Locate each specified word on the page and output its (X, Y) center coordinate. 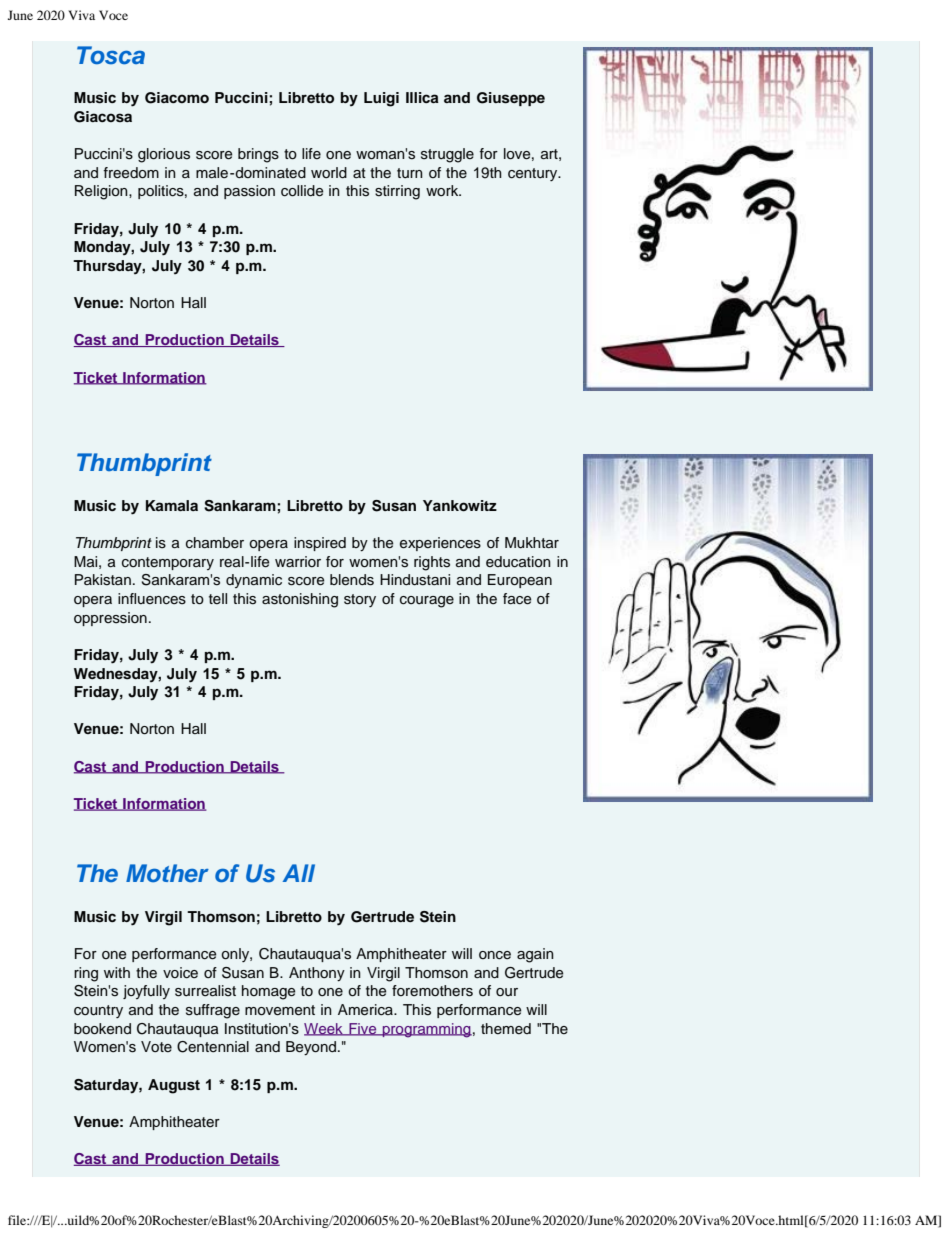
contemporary (168, 563)
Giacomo (177, 98)
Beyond (311, 1048)
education (518, 562)
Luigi (381, 99)
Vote (156, 1046)
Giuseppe (511, 99)
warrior (298, 561)
